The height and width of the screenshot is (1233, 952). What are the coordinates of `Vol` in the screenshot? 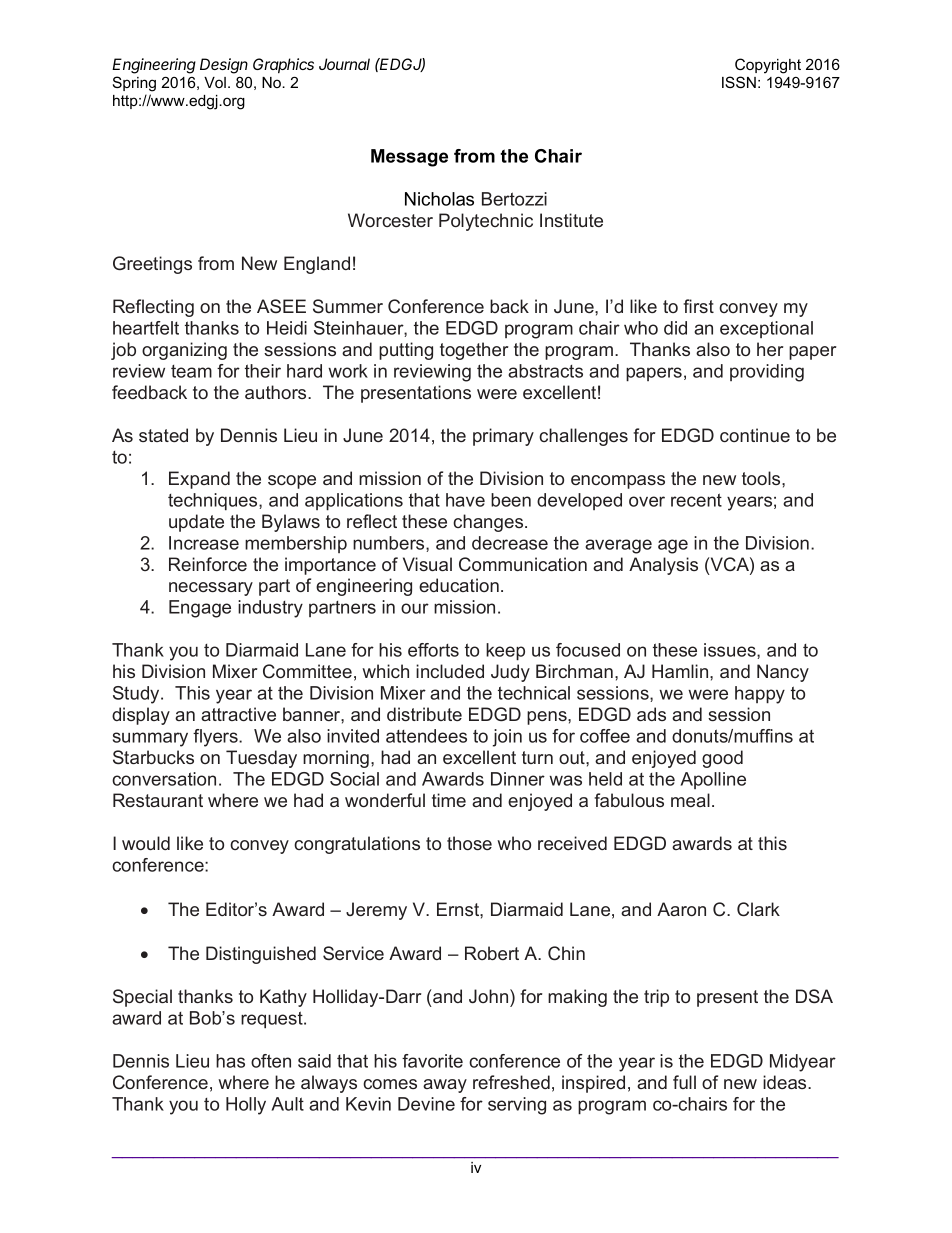 It's located at (215, 82).
